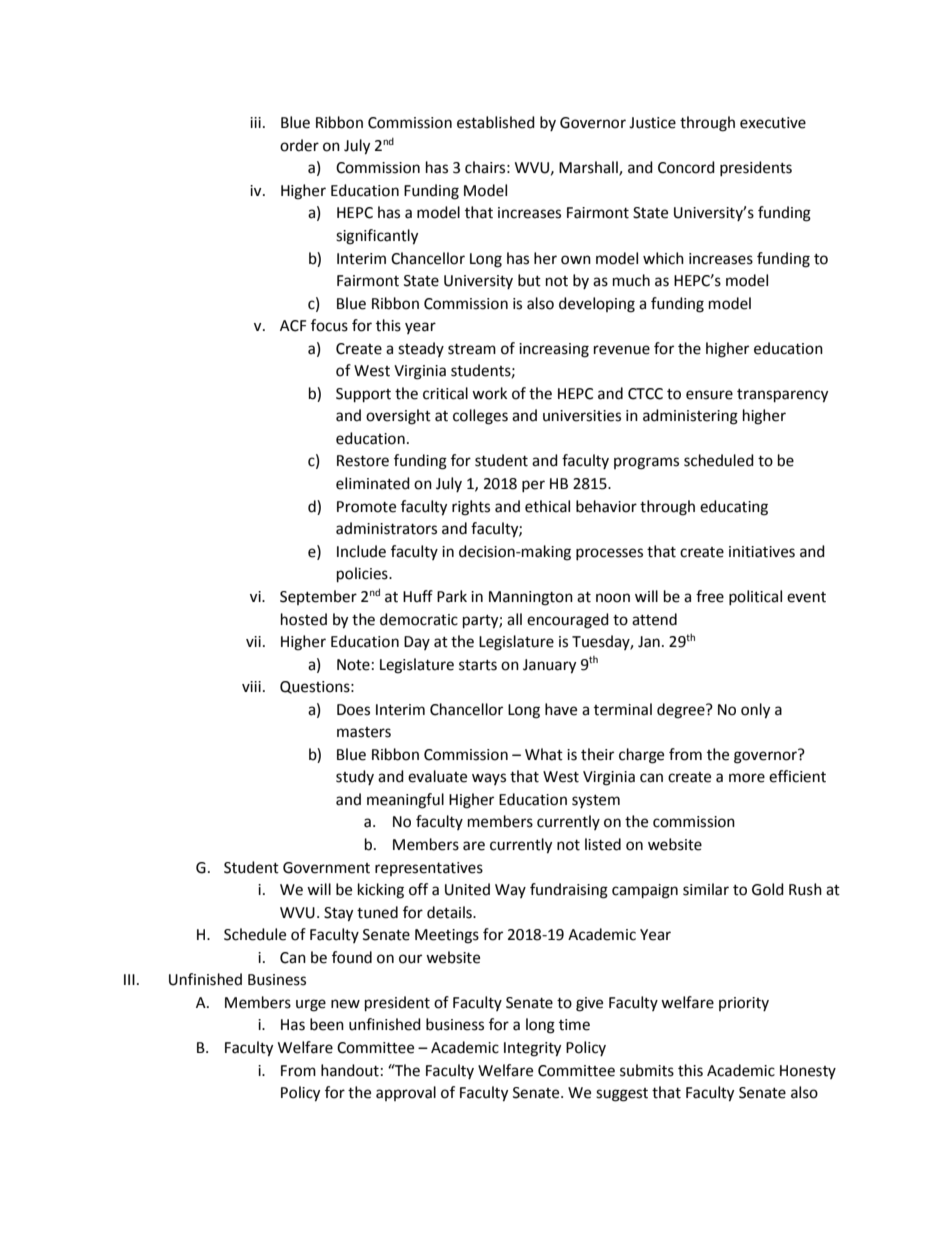  Describe the element at coordinates (808, 1072) in the screenshot. I see `Honesty` at that location.
